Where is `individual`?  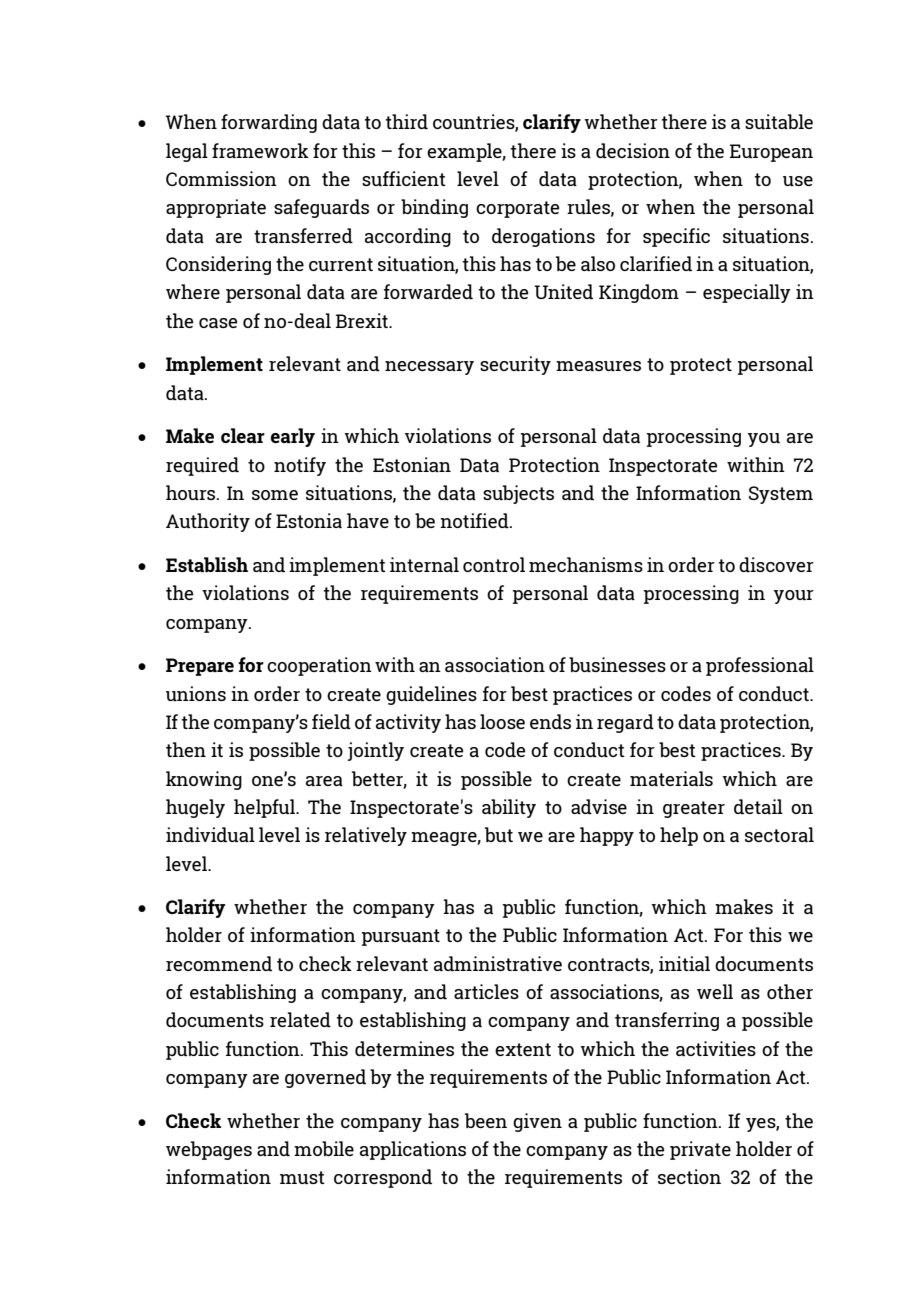 individual is located at coordinates (210, 834).
